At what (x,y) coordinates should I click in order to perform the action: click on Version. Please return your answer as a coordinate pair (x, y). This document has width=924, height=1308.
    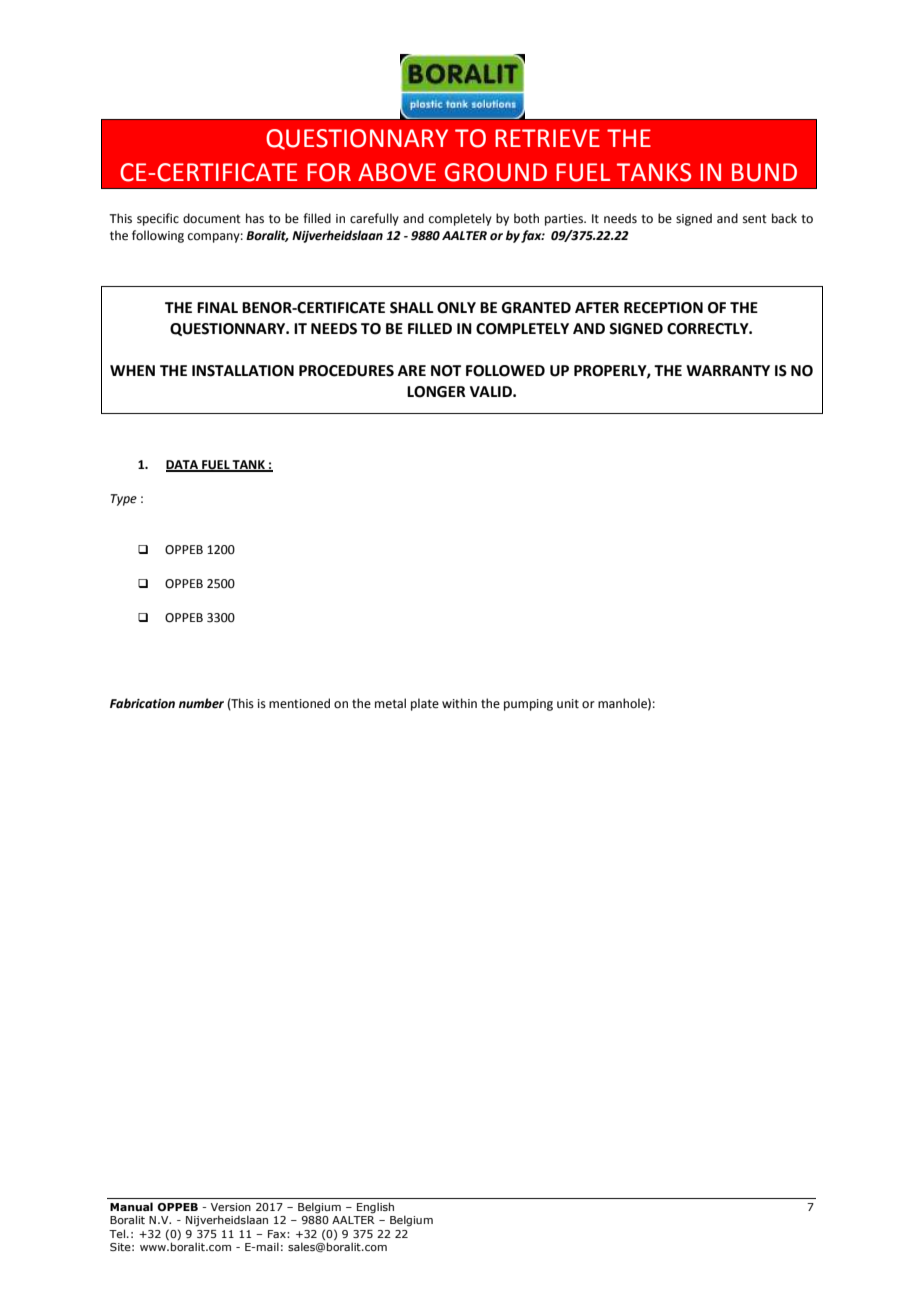
    Looking at the image, I should click on (231, 1207).
